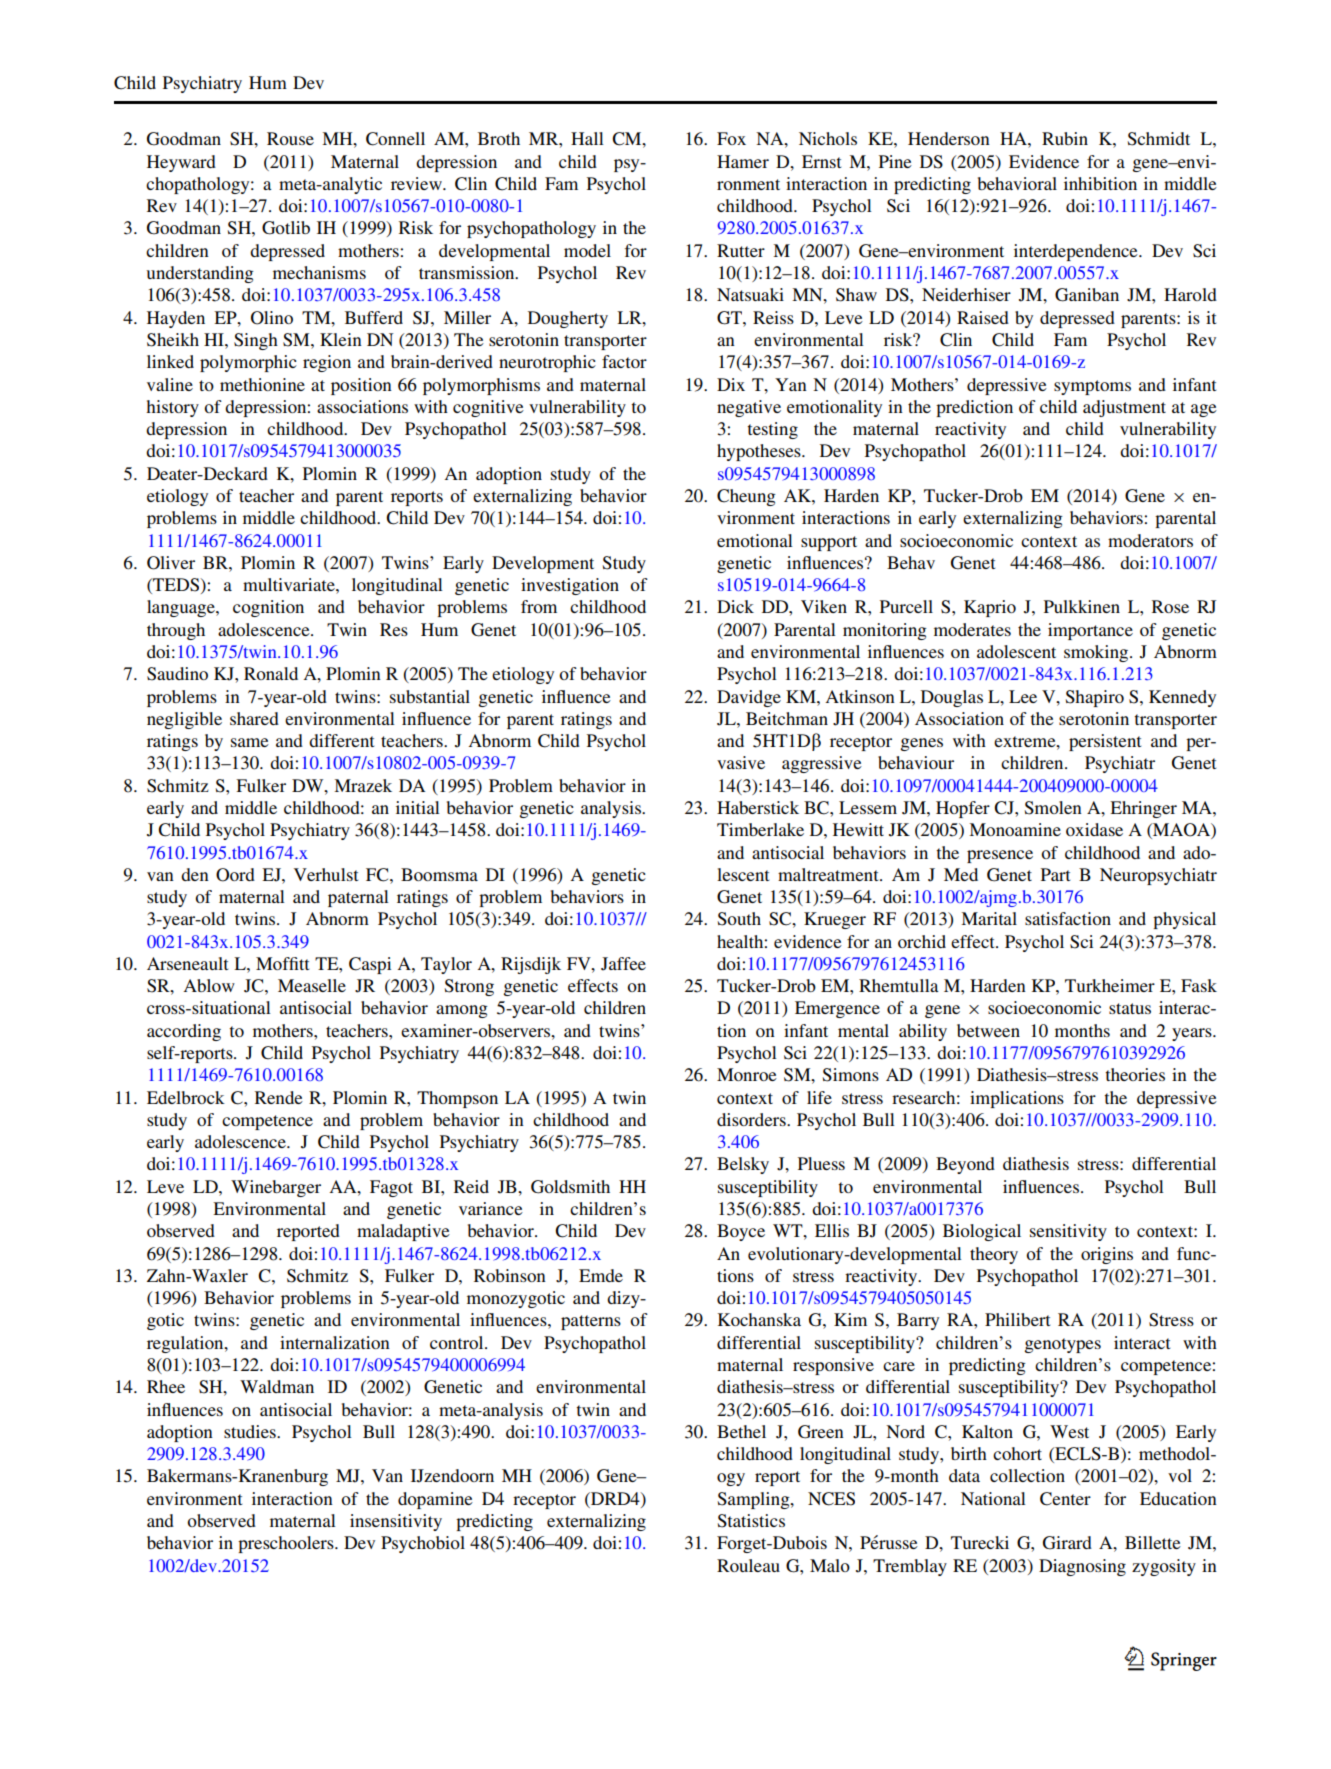  Describe the element at coordinates (743, 161) in the image. I see `Hamer` at that location.
